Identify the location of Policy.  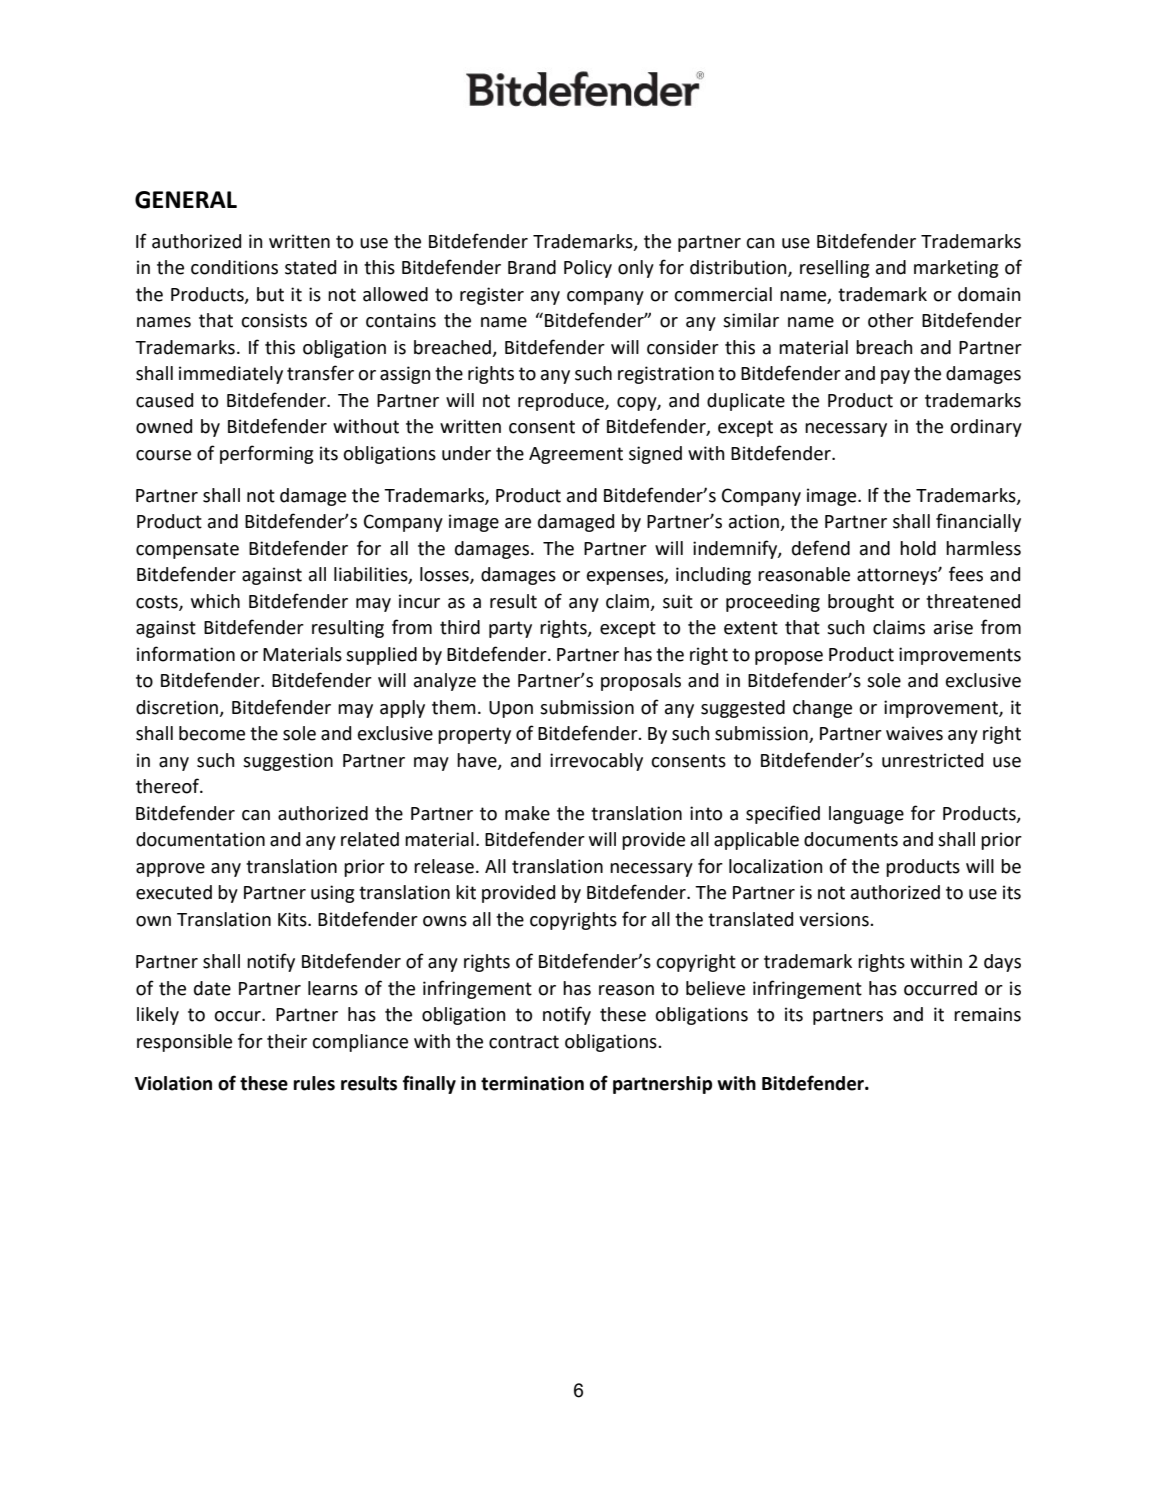
(588, 269).
